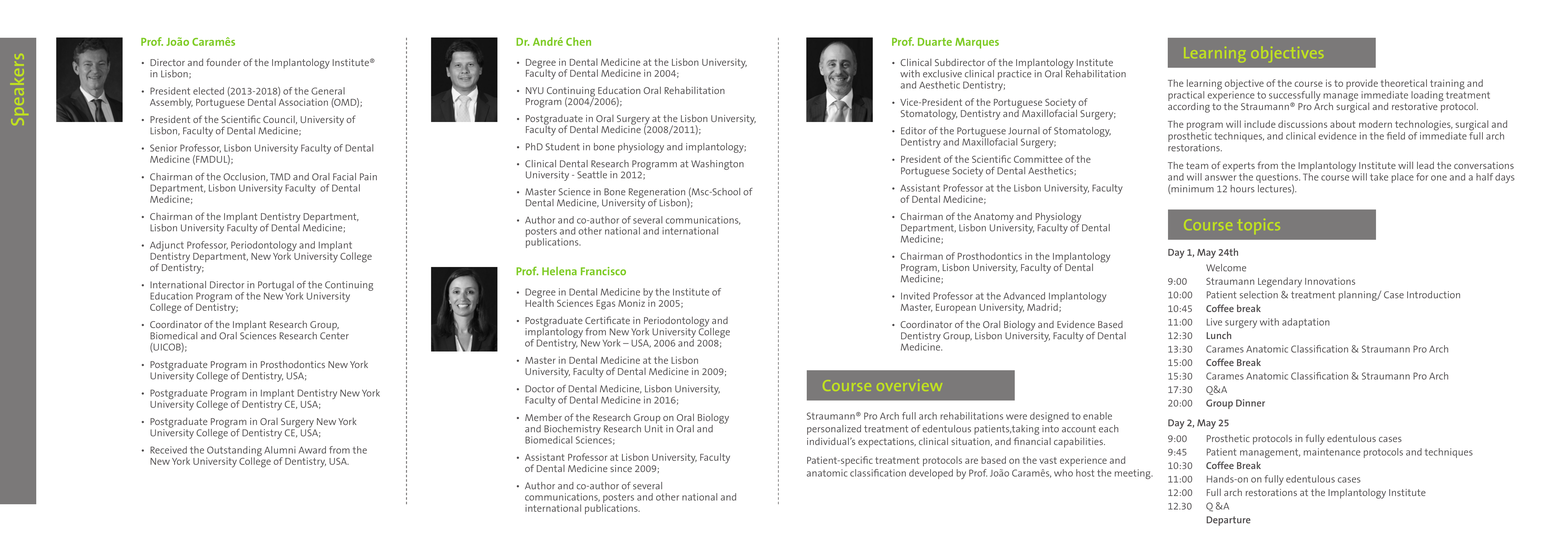 The width and height of the screenshot is (1568, 542). What do you see at coordinates (994, 219) in the screenshot?
I see `Anatomy` at bounding box center [994, 219].
